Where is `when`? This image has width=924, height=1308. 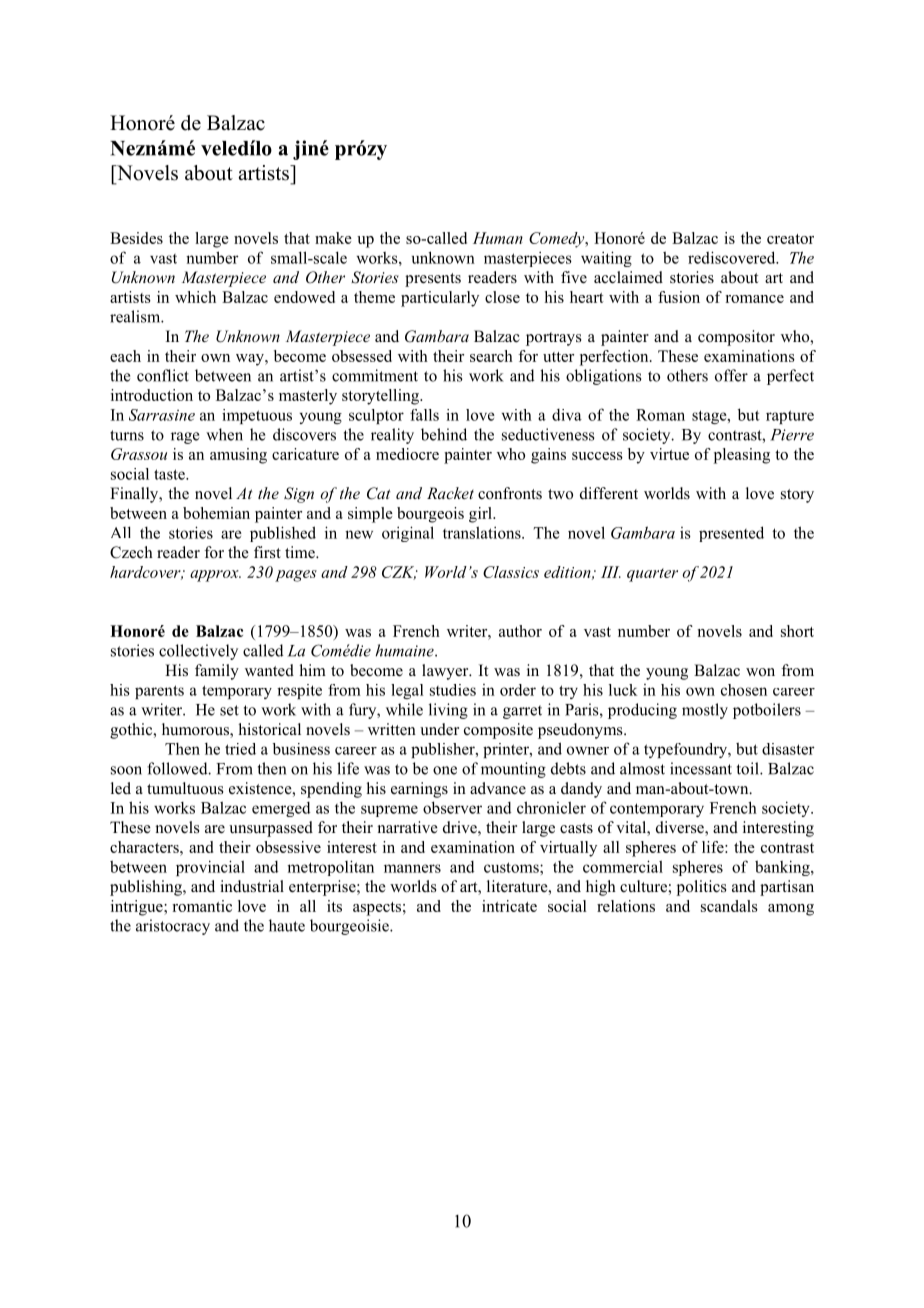 when is located at coordinates (224, 434).
